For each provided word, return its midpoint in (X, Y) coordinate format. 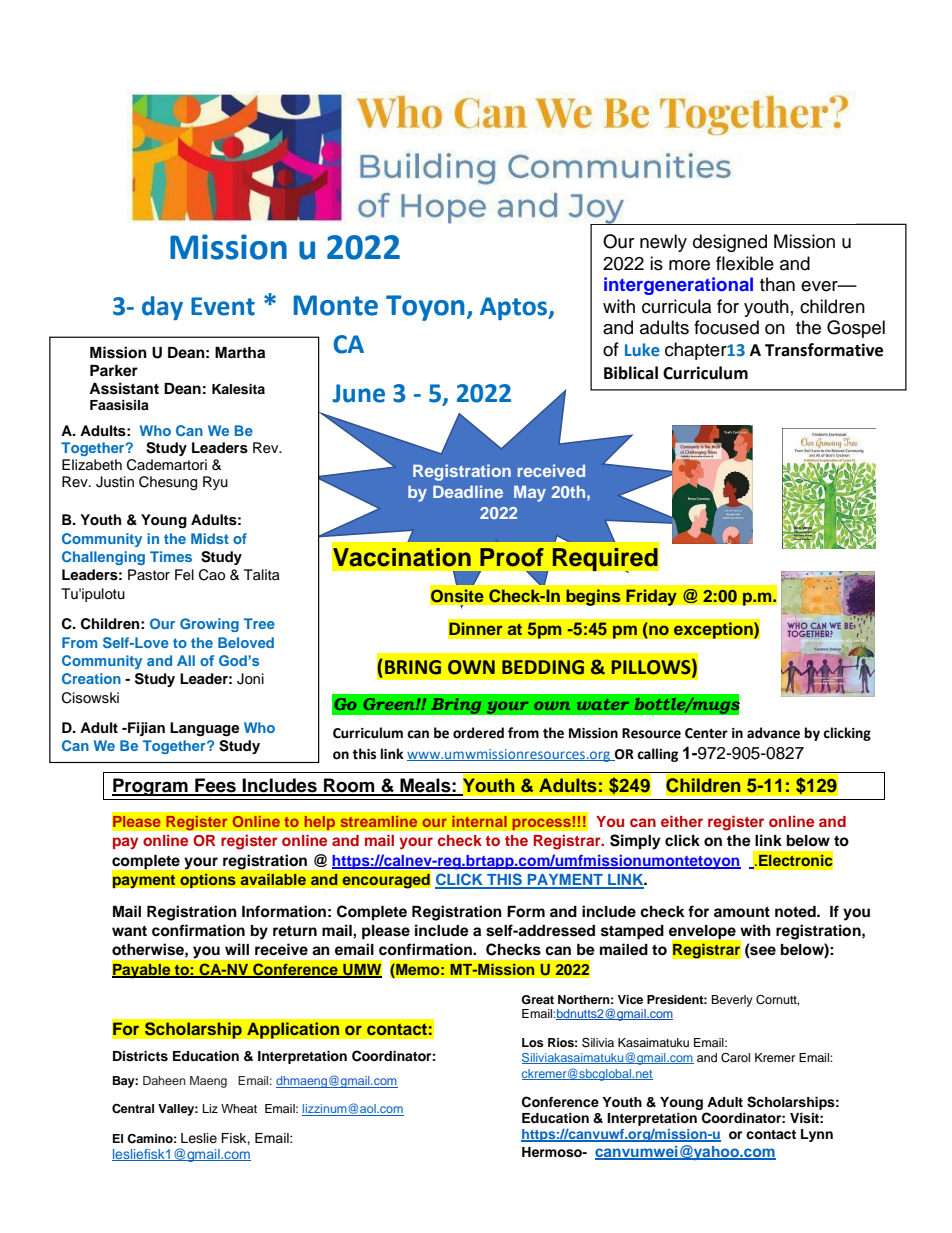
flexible (745, 263)
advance (773, 733)
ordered (478, 733)
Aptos (515, 308)
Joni (250, 679)
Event (223, 306)
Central (133, 1108)
